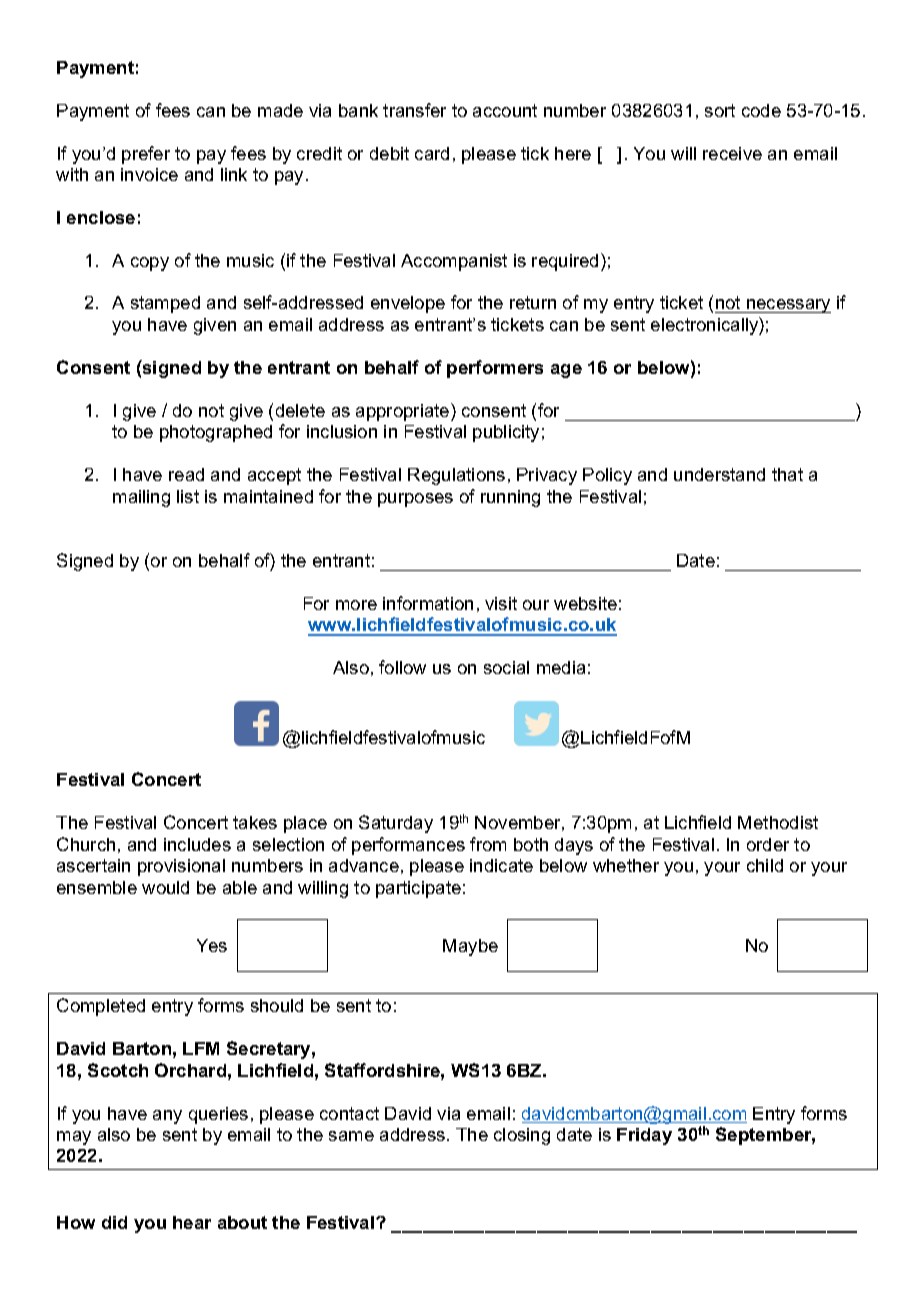 This page has height=1308, width=924. What do you see at coordinates (506, 667) in the page?
I see `social` at bounding box center [506, 667].
